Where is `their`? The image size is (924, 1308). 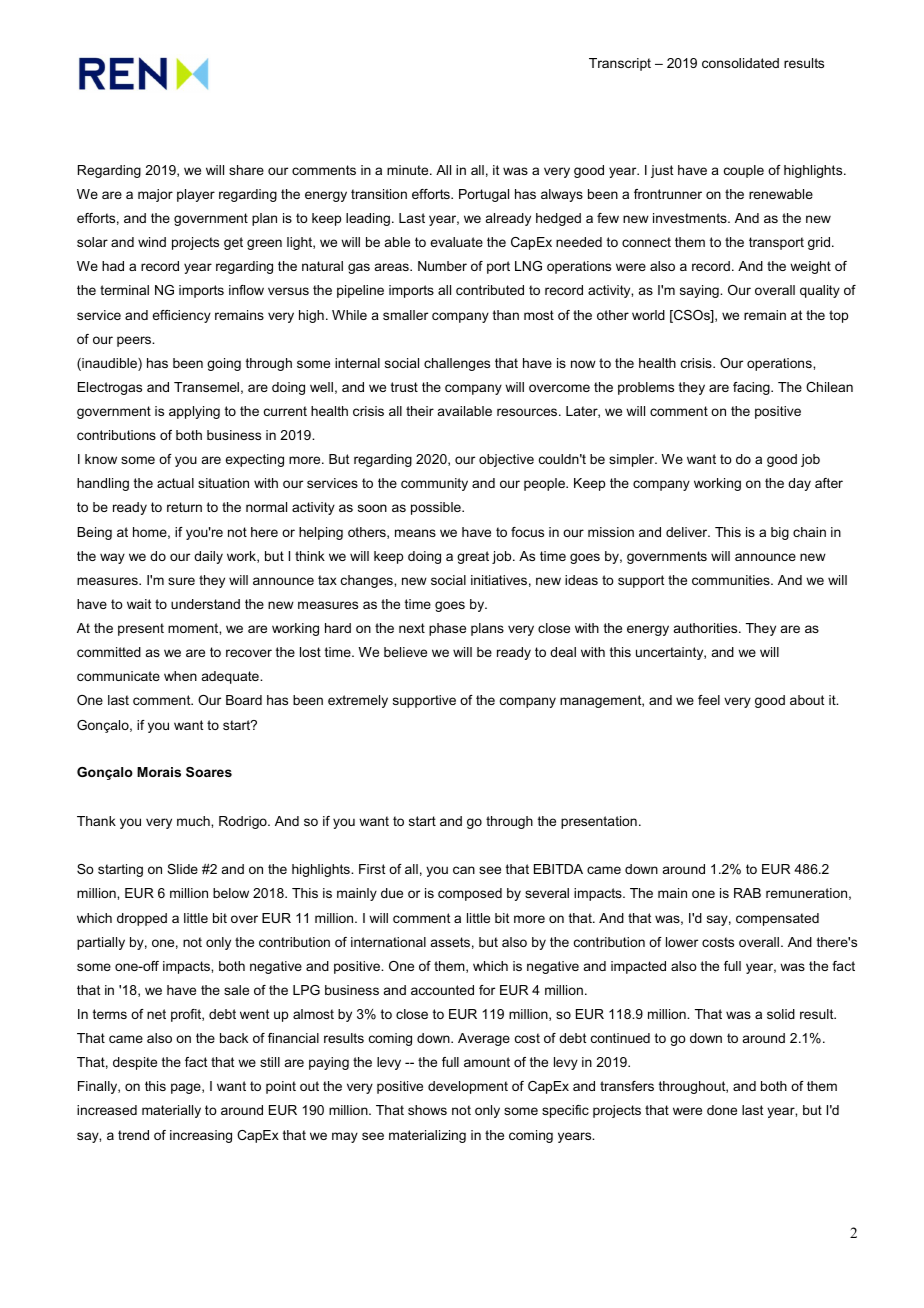
their is located at coordinates (420, 411).
